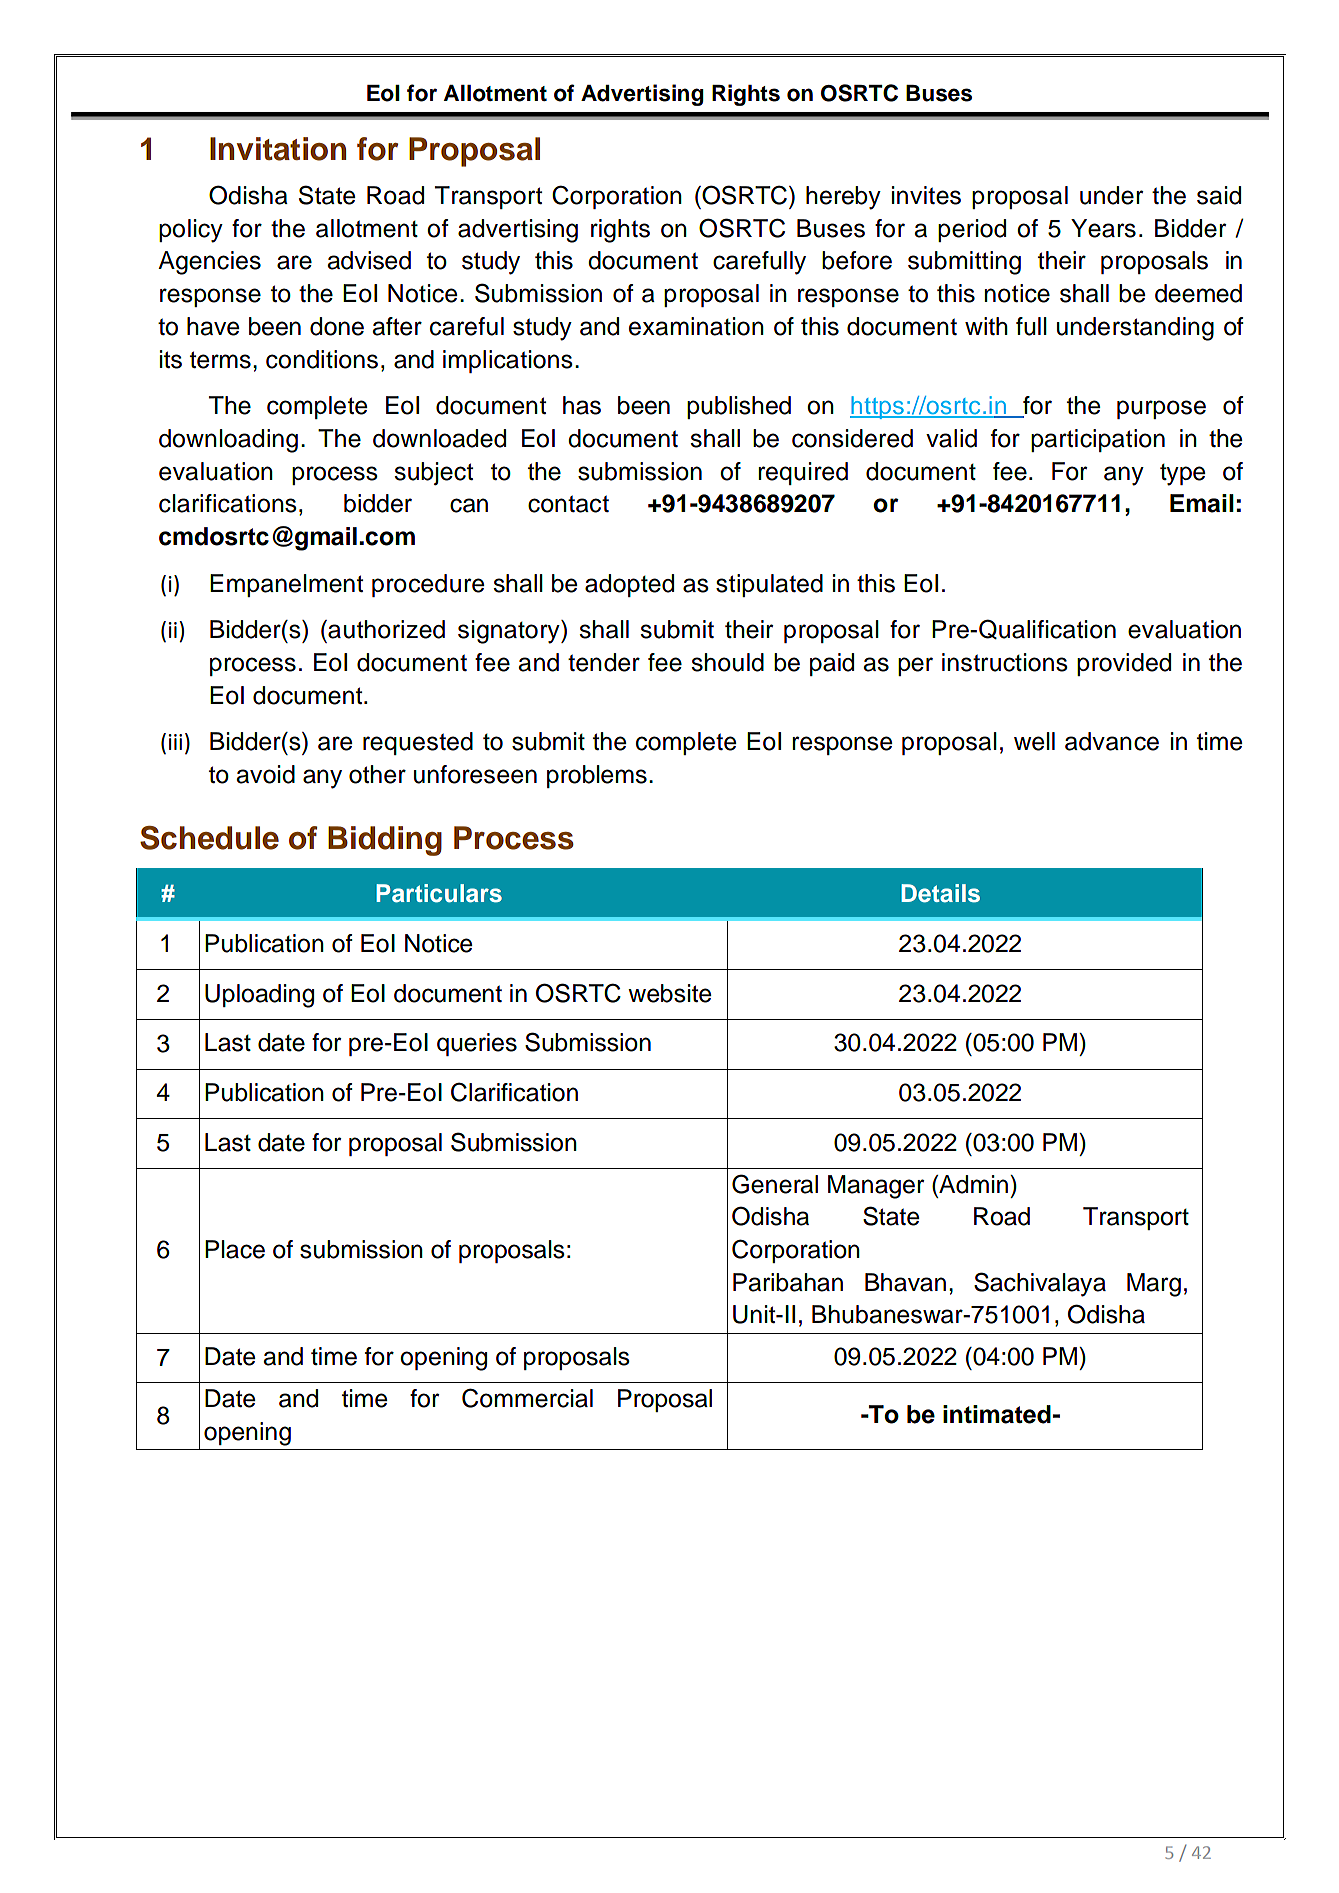  Describe the element at coordinates (265, 774) in the page. I see `avoid` at that location.
